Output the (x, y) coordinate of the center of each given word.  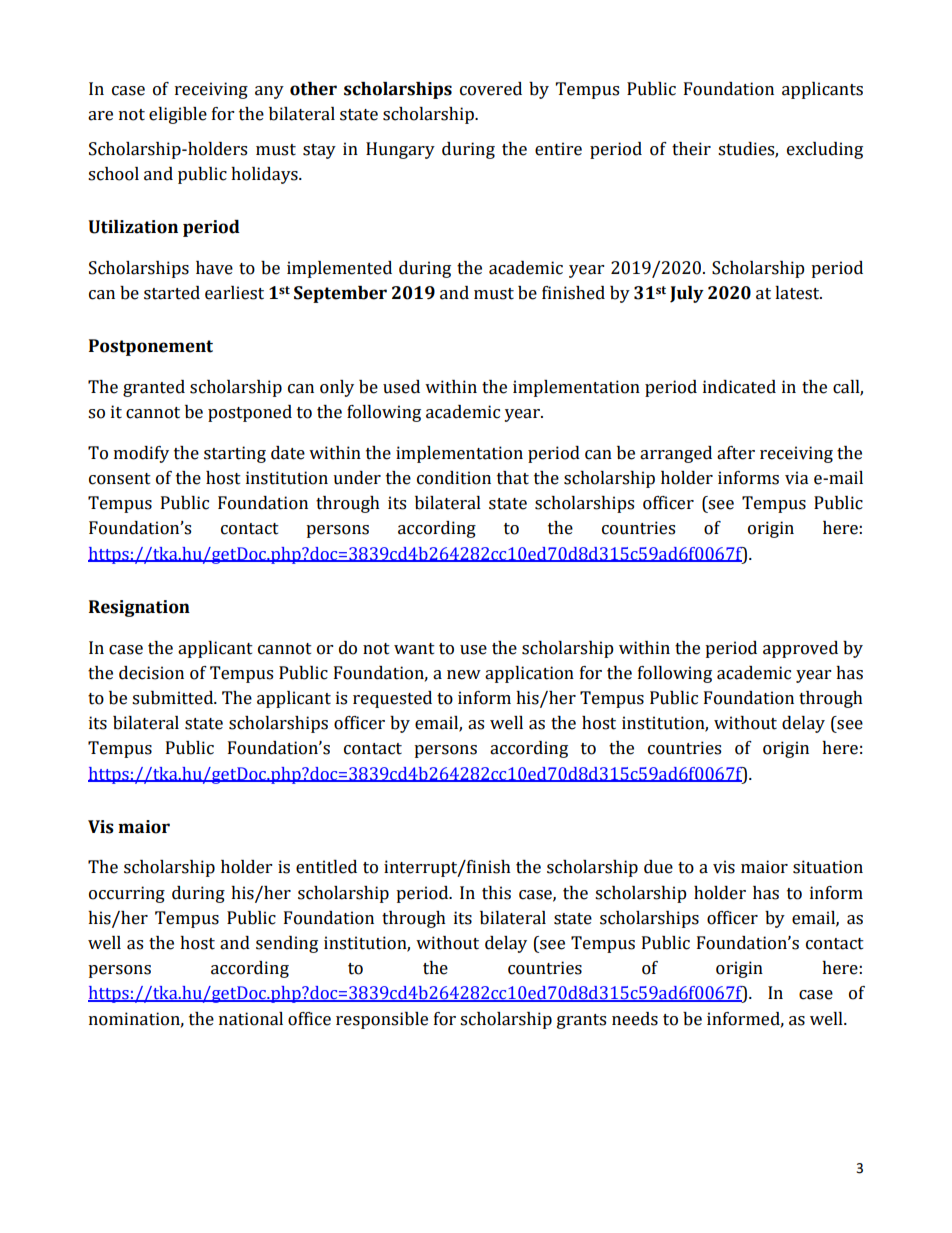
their (691, 149)
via (796, 478)
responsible (382, 1020)
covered (491, 89)
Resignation (139, 608)
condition (454, 478)
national (251, 1019)
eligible (178, 115)
